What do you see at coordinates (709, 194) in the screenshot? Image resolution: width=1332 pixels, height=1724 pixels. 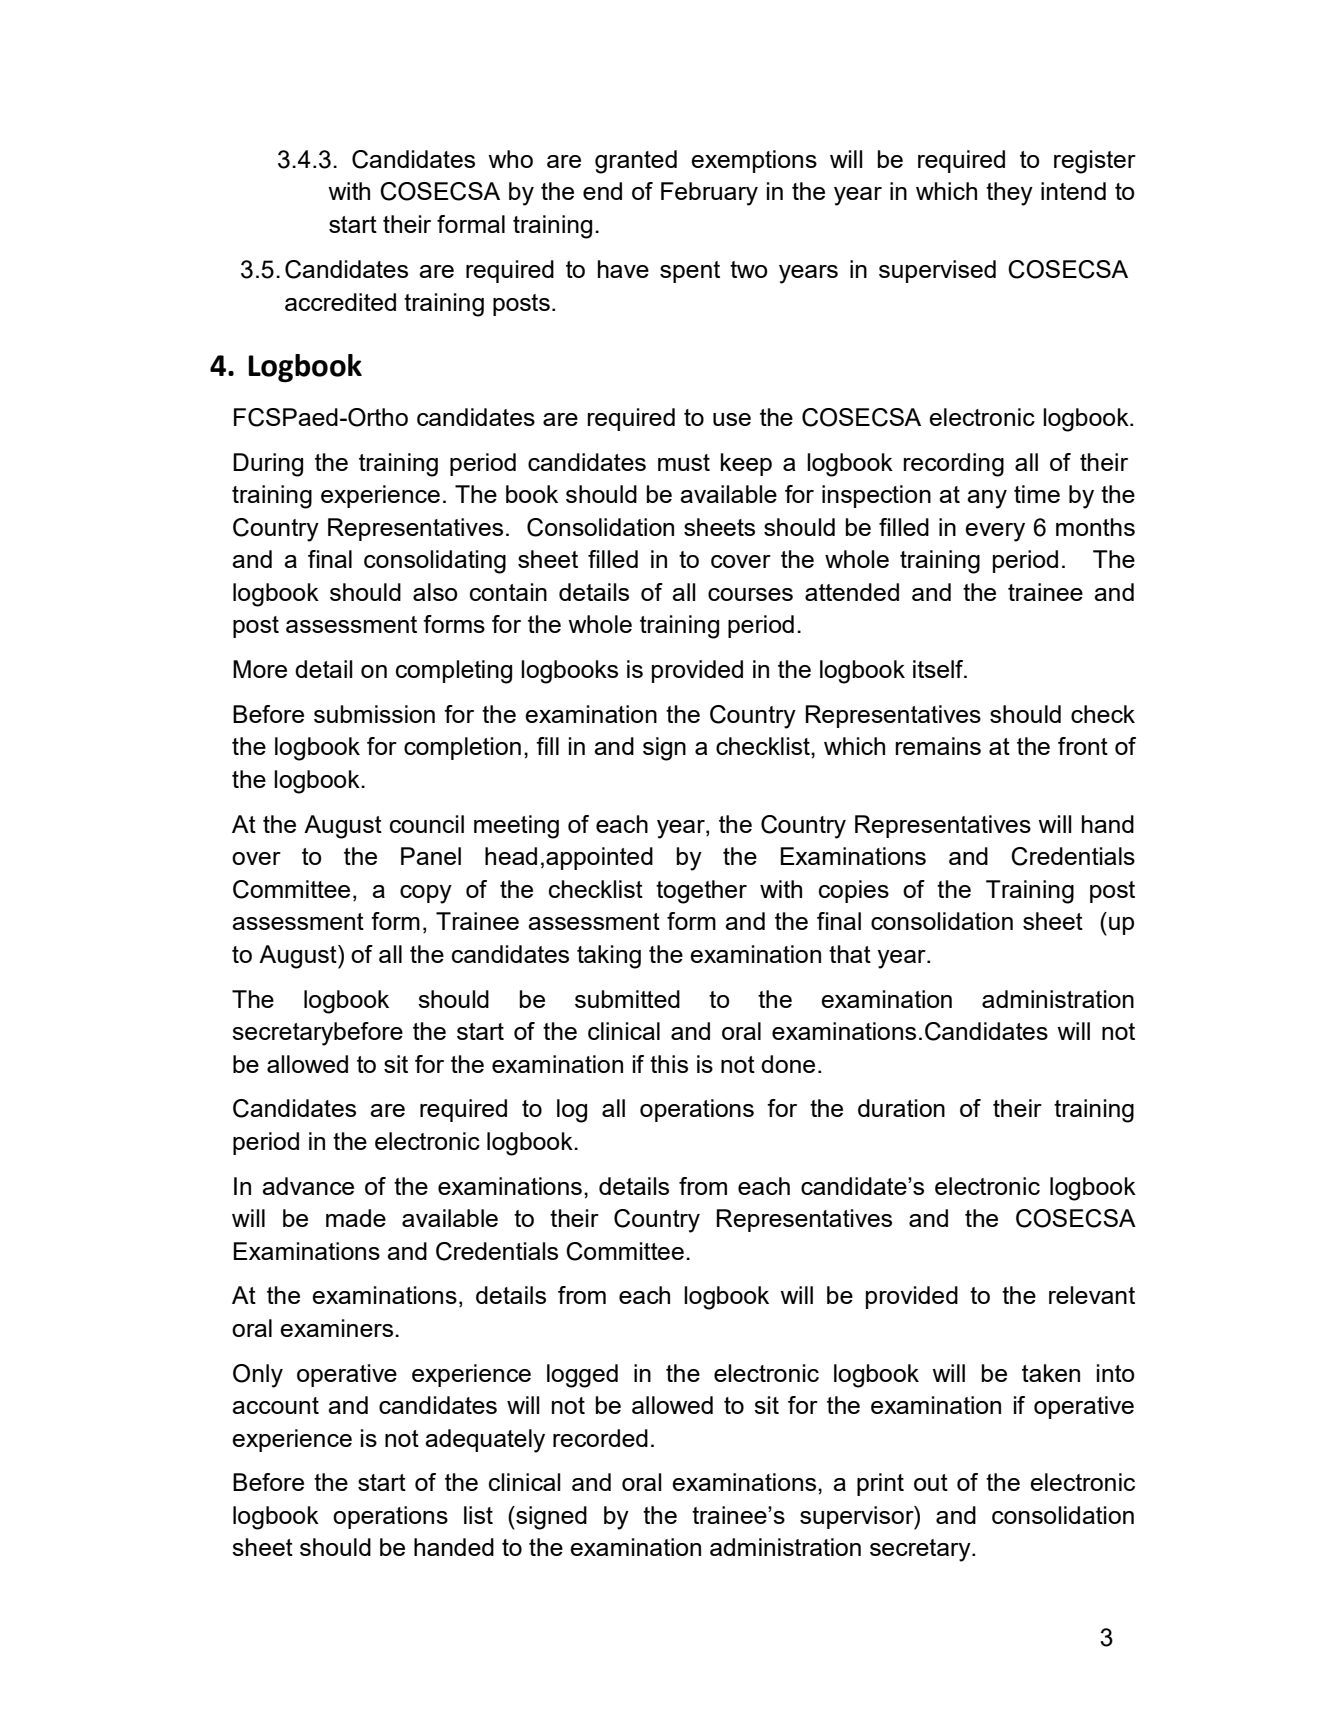 I see `February` at bounding box center [709, 194].
